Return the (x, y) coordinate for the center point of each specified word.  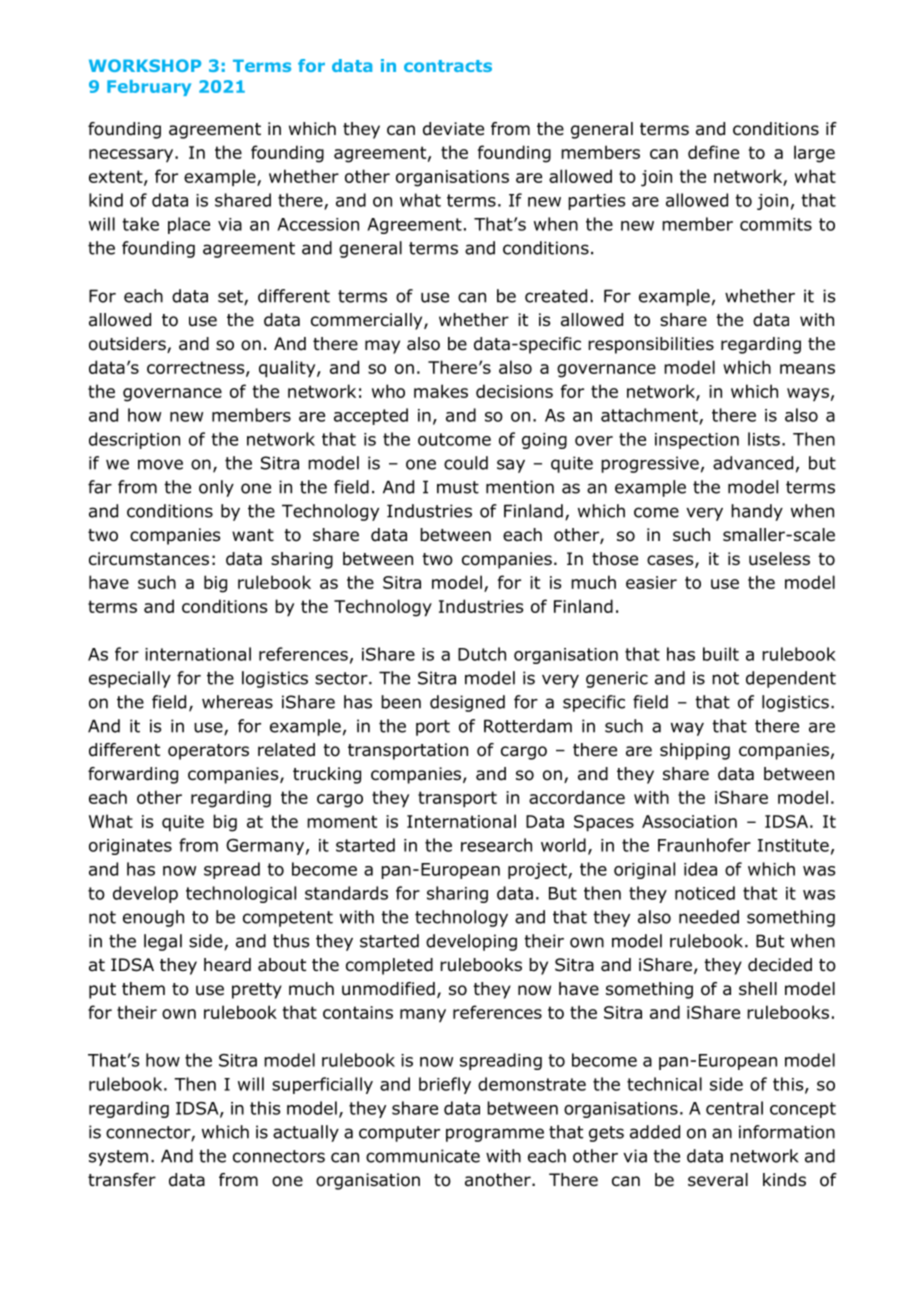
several (718, 1180)
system (118, 1158)
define (713, 152)
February (149, 88)
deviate (453, 129)
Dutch (482, 654)
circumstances (149, 559)
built (721, 654)
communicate (423, 1156)
